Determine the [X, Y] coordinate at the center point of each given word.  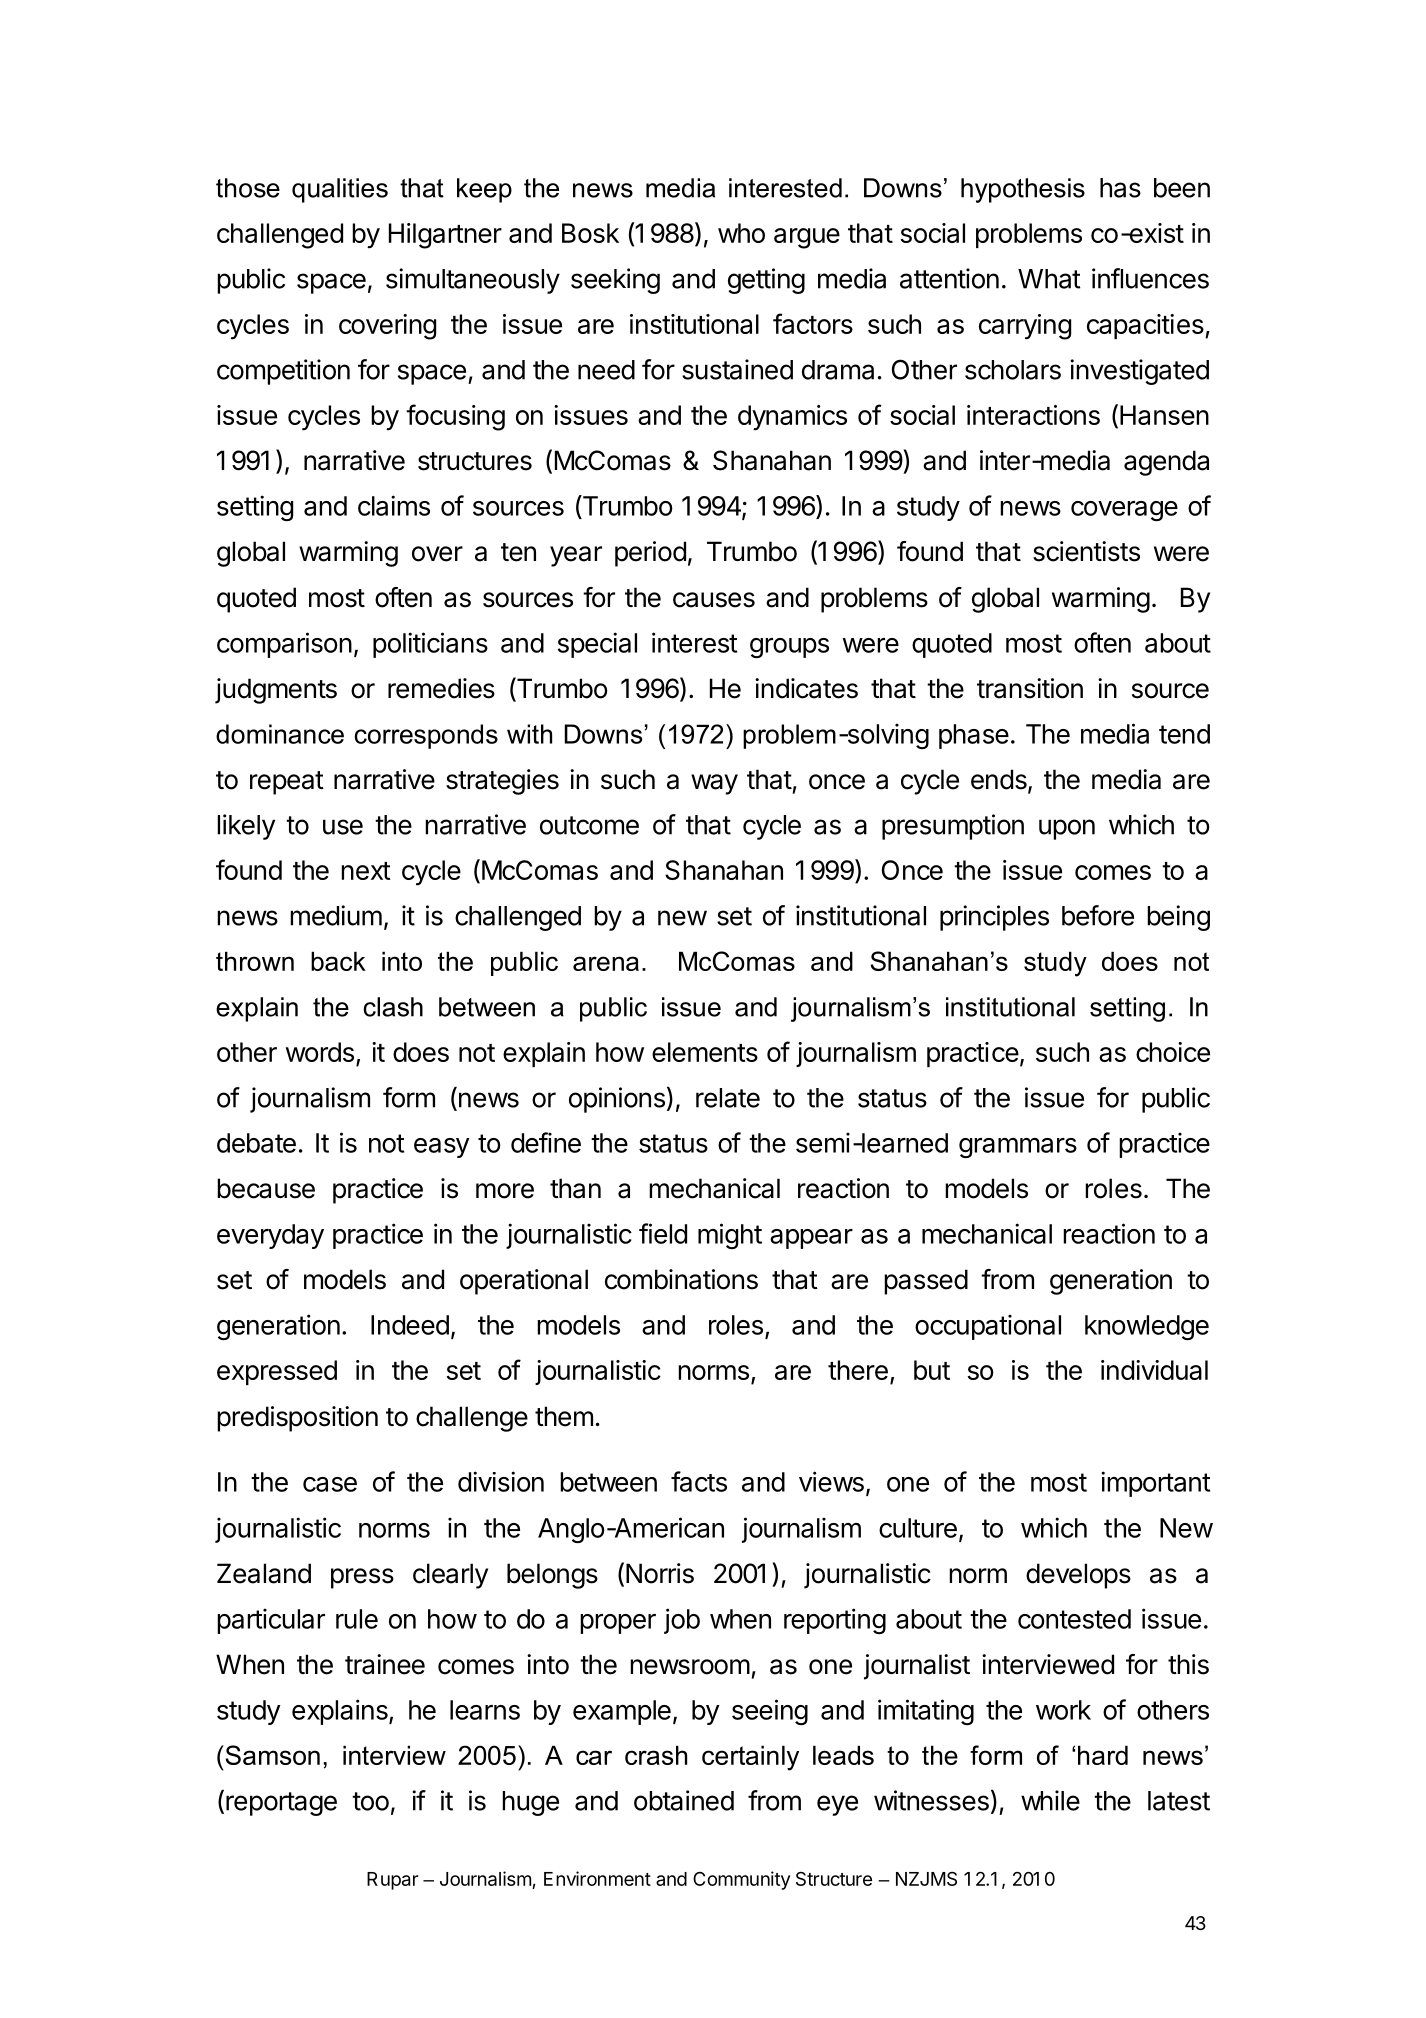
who [741, 233]
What [1049, 279]
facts [699, 1481]
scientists [1086, 551]
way [714, 784]
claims [394, 505]
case [330, 1484]
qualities [340, 190]
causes [714, 600]
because [266, 1188]
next [366, 871]
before [1098, 915]
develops [1078, 1576]
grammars [1018, 1148]
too [370, 1801]
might [730, 1236]
